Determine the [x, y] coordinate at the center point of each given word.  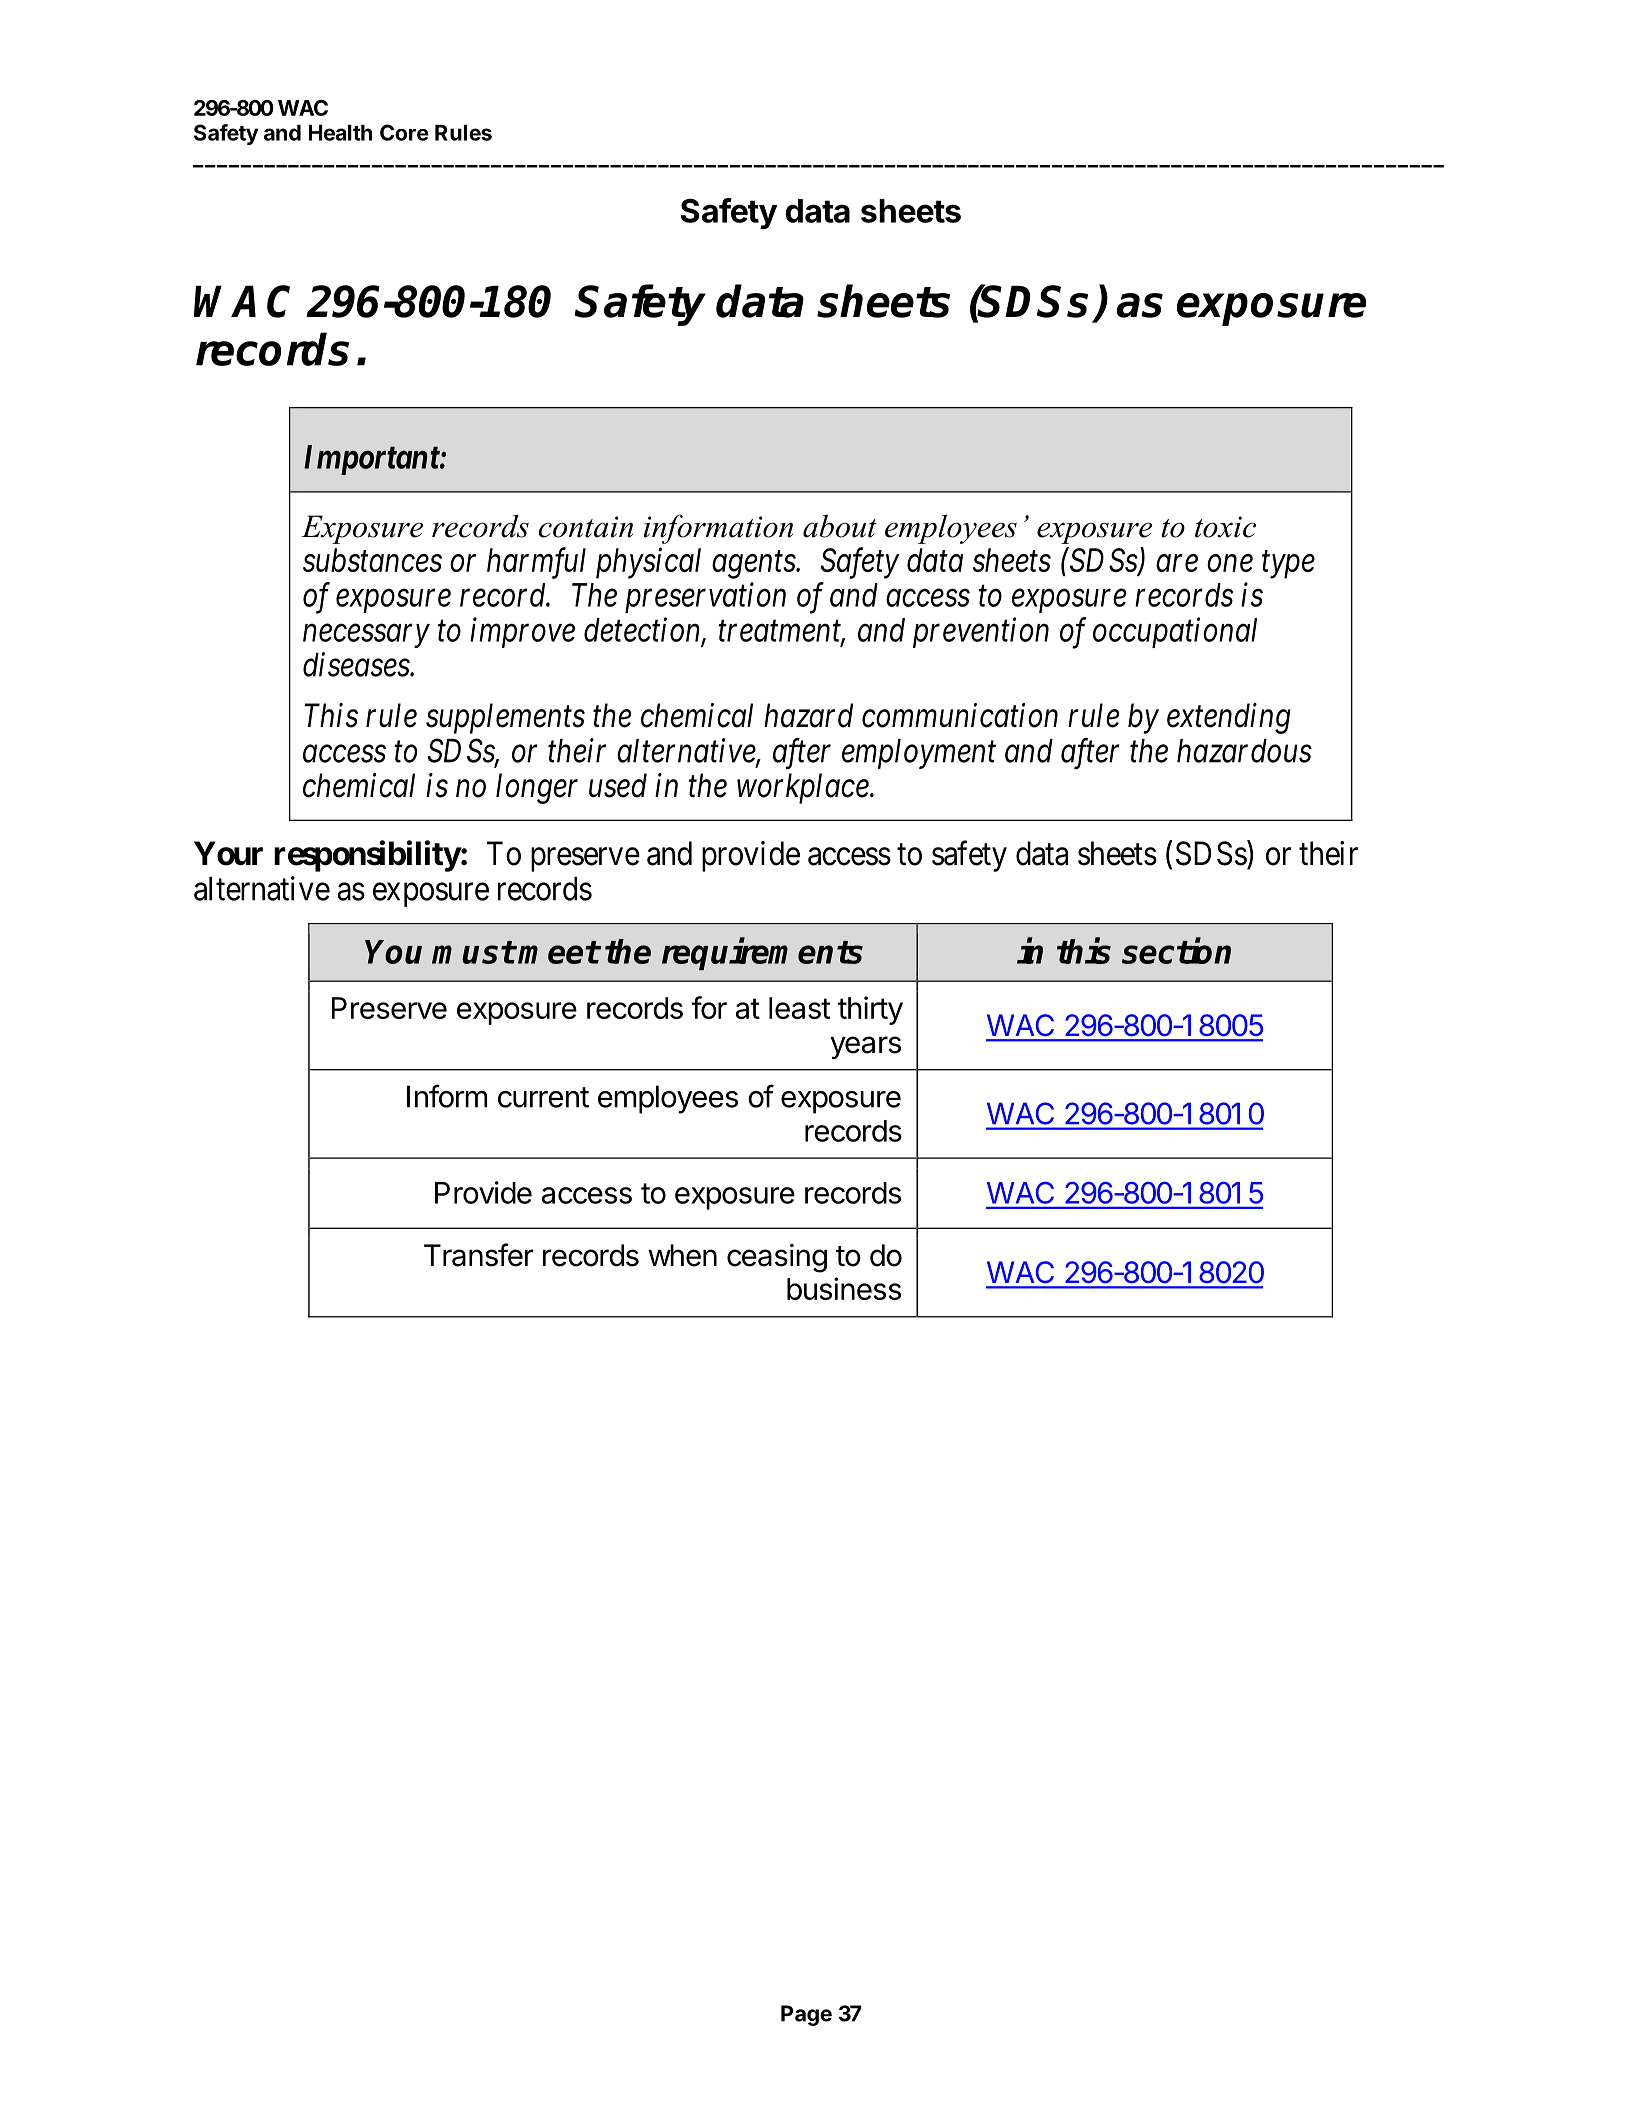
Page [806, 2015]
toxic [1225, 527]
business [844, 1288]
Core [404, 132]
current [543, 1097]
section [1176, 951]
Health [340, 133]
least [799, 1008]
